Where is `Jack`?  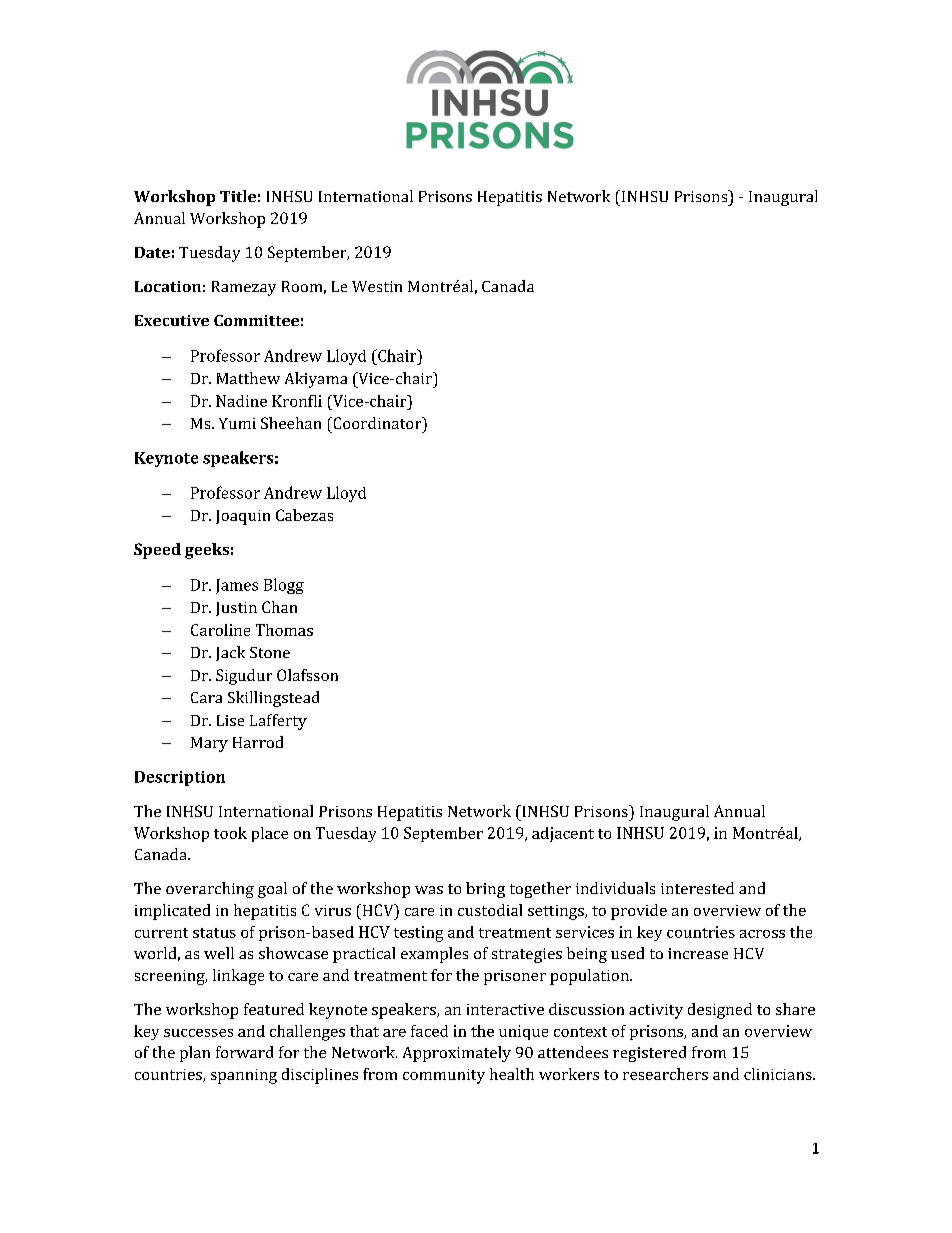
Jack is located at coordinates (230, 653).
